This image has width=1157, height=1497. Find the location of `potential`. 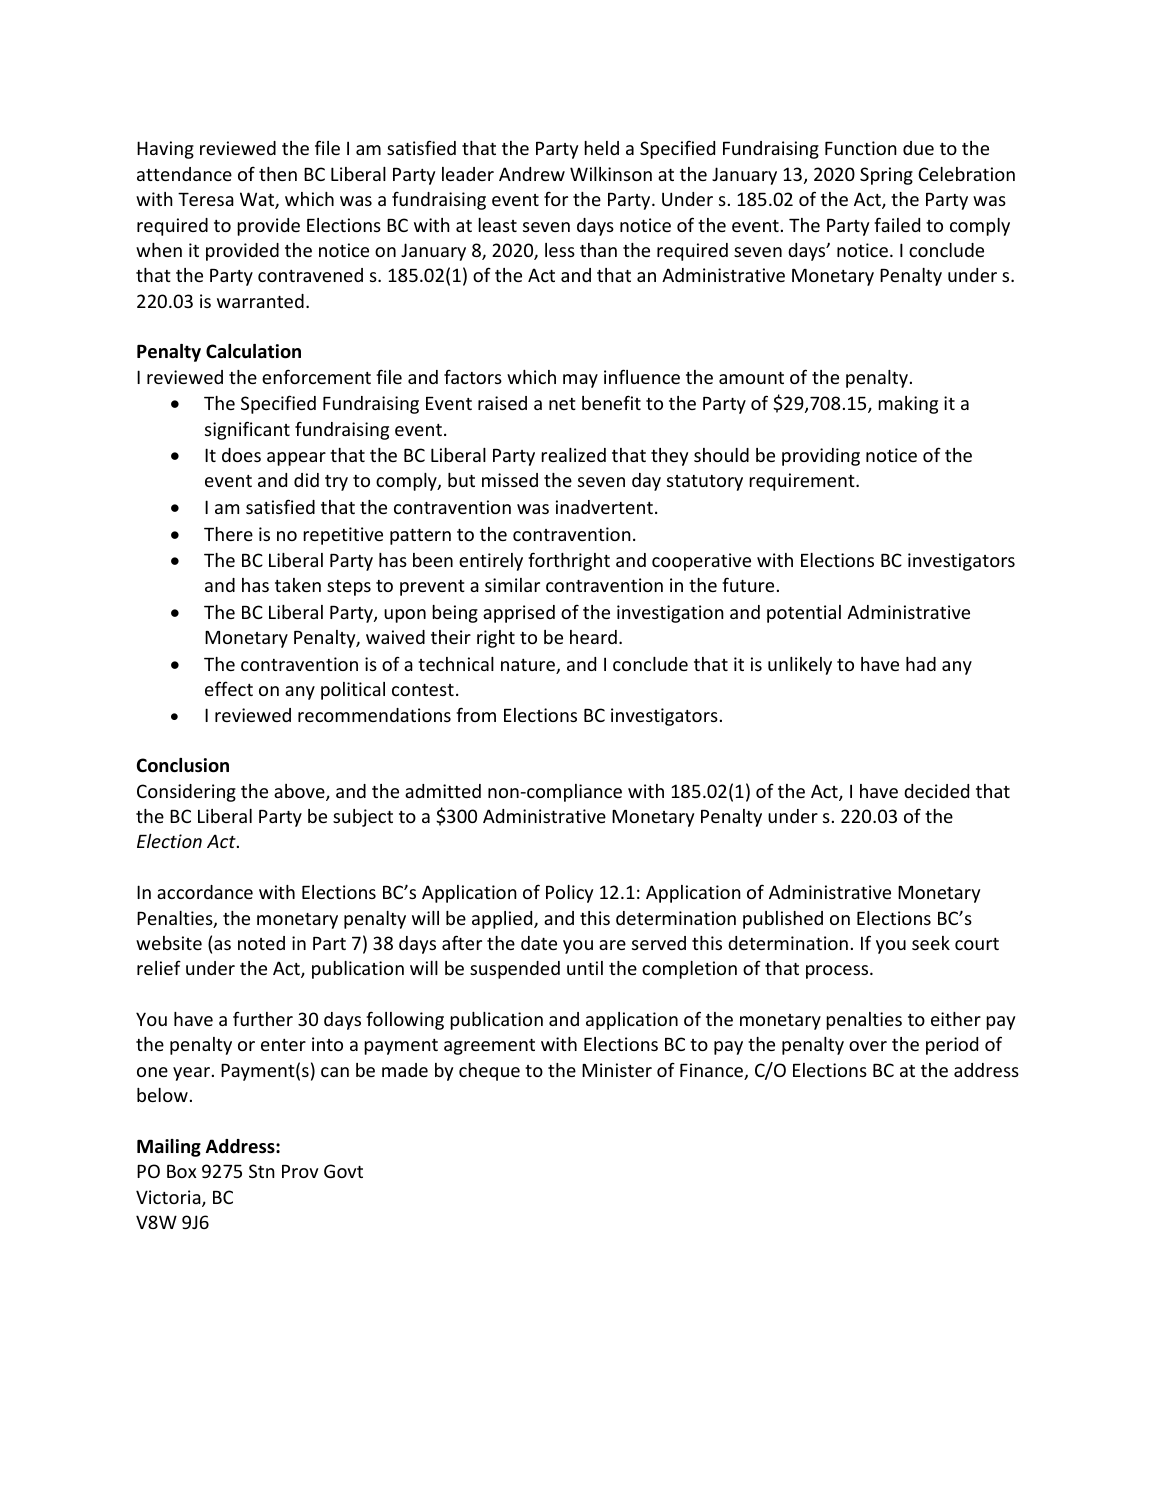

potential is located at coordinates (804, 614).
